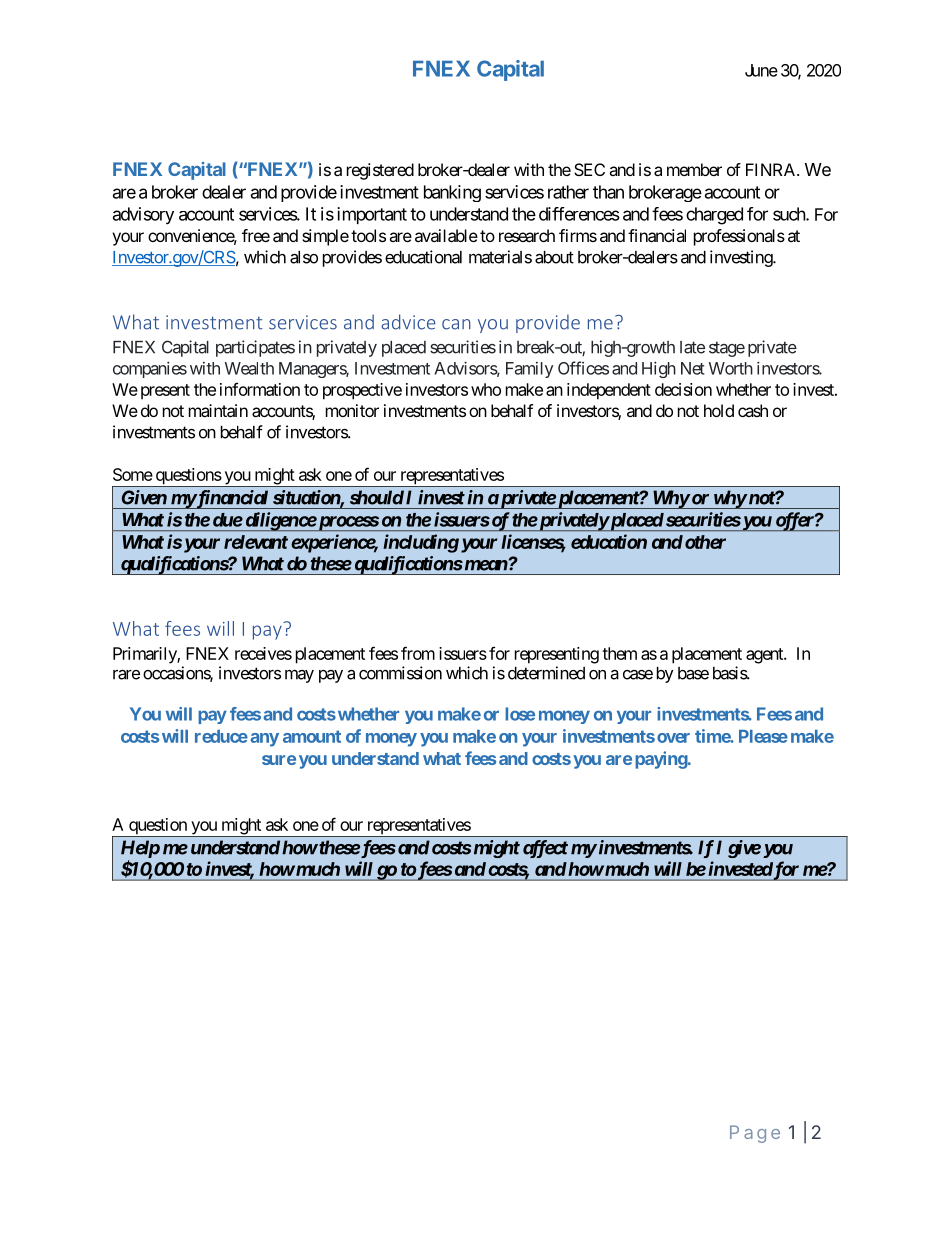 The height and width of the screenshot is (1233, 952). What do you see at coordinates (486, 389) in the screenshot?
I see `who` at bounding box center [486, 389].
